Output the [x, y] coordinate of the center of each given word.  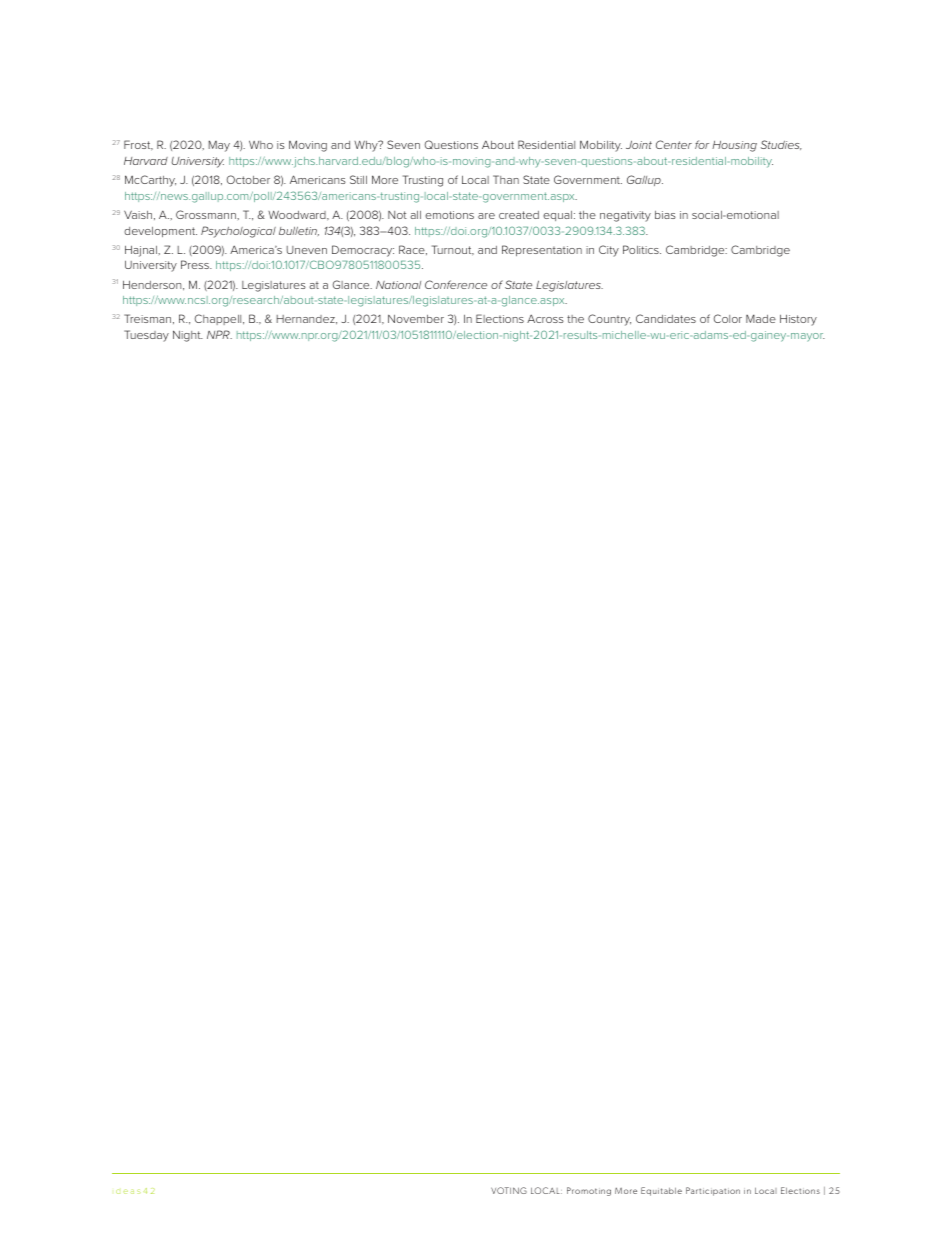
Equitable [661, 1191]
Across [545, 318]
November [416, 319]
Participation [713, 1191]
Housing [734, 146]
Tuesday [146, 336]
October [248, 179]
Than [506, 179]
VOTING [509, 1190]
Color [728, 318]
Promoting [589, 1191]
